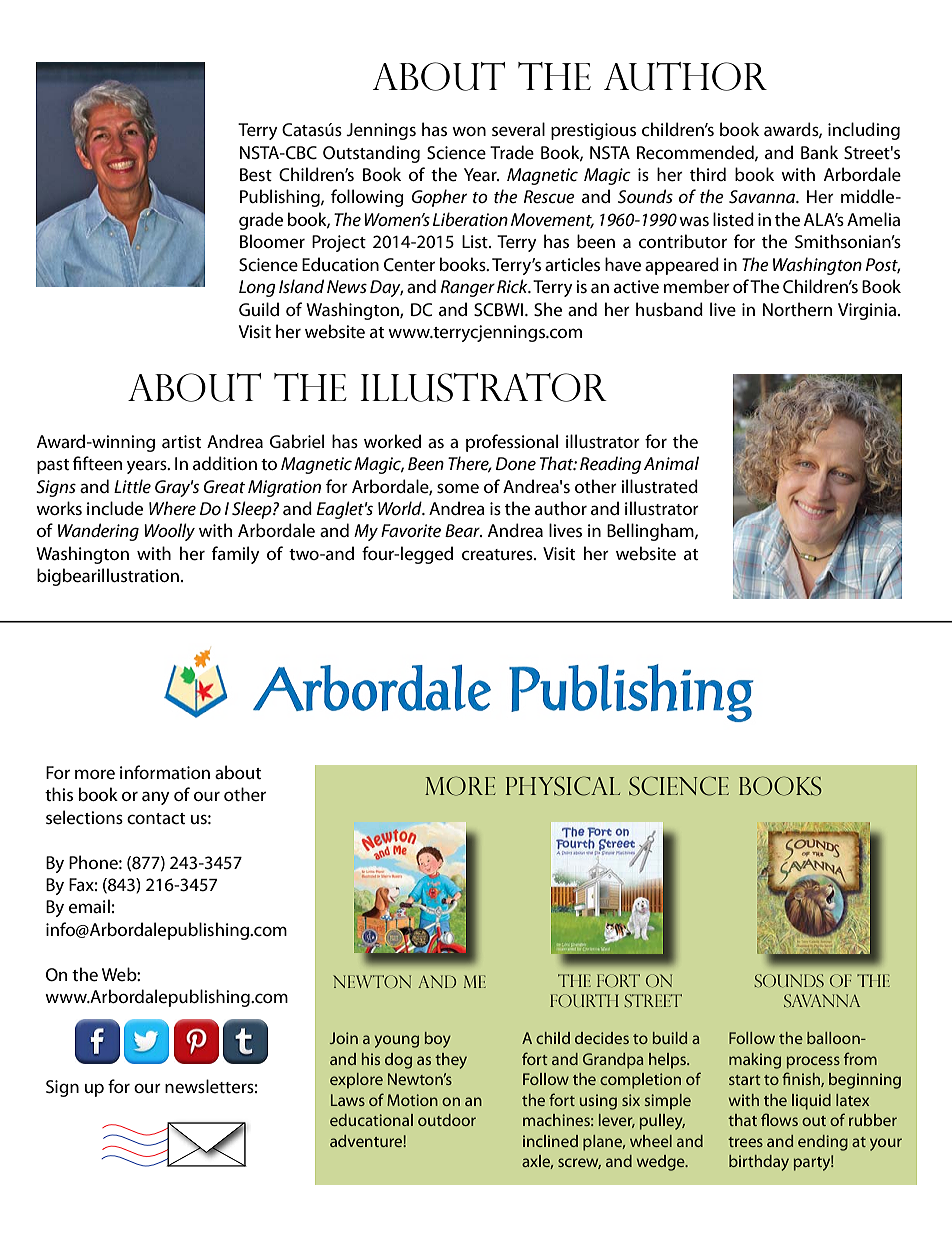 The image size is (952, 1233). What do you see at coordinates (659, 486) in the document?
I see `illustrated` at bounding box center [659, 486].
